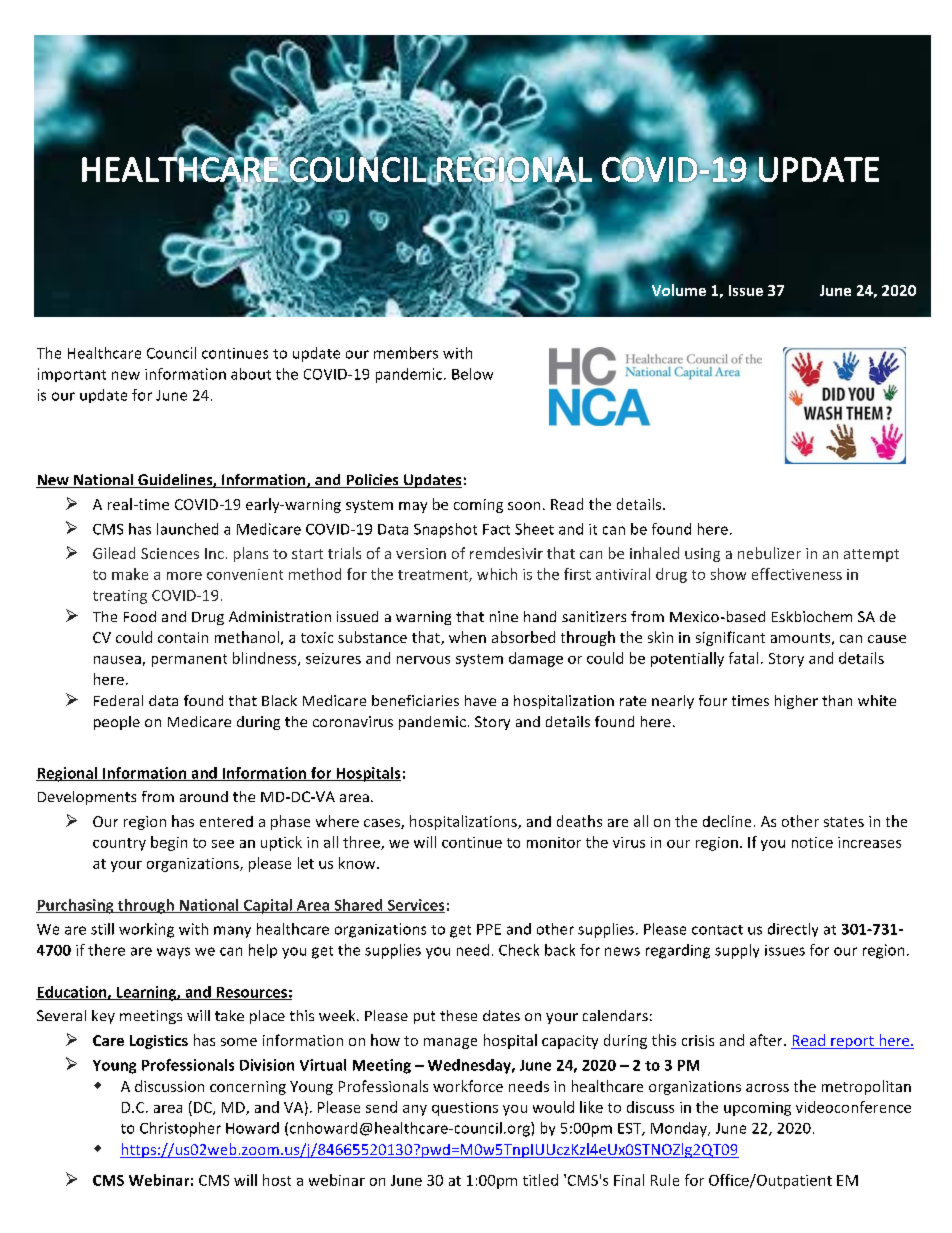  What do you see at coordinates (472, 374) in the document?
I see `Below` at bounding box center [472, 374].
